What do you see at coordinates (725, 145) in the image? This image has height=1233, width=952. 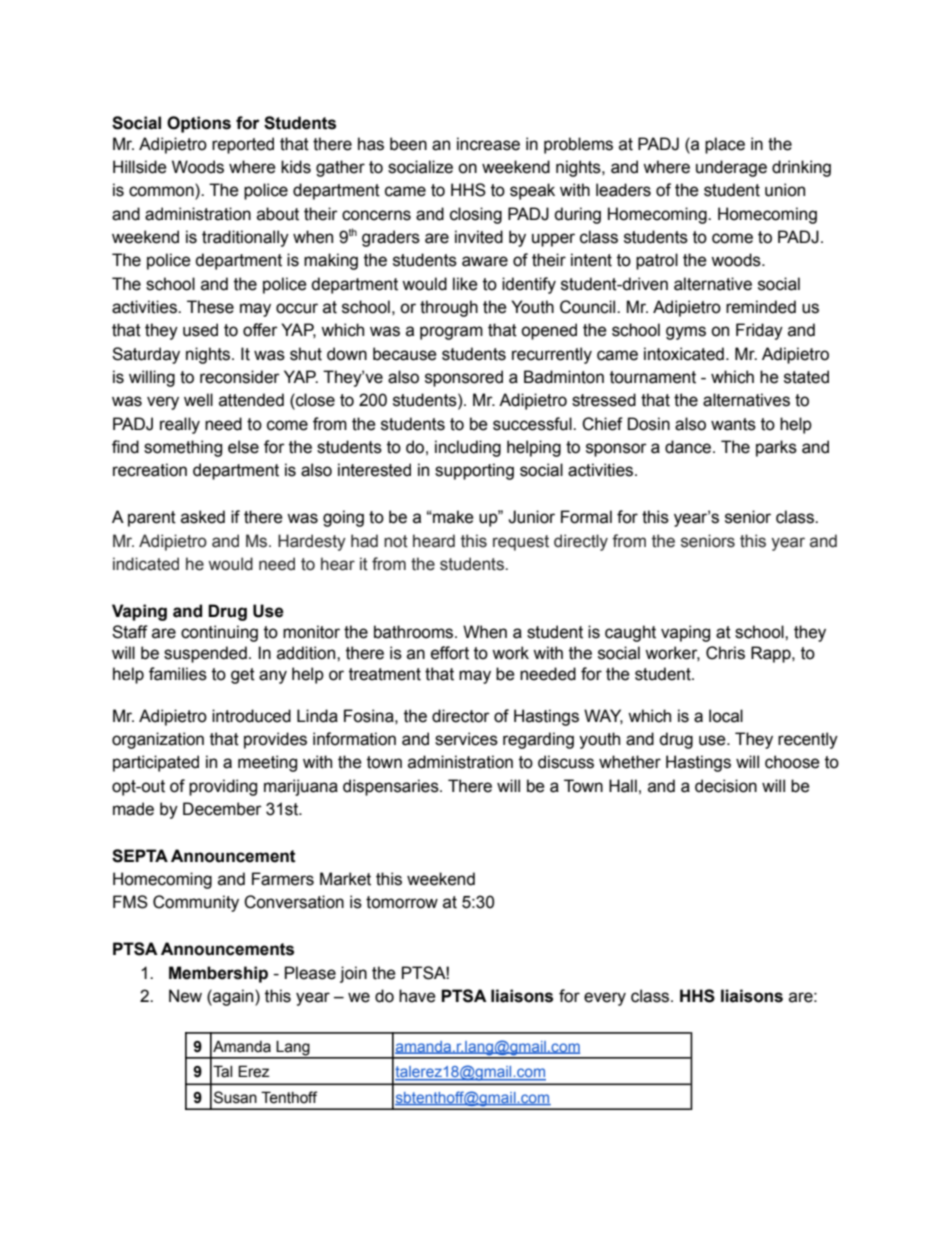 I see `place` at bounding box center [725, 145].
